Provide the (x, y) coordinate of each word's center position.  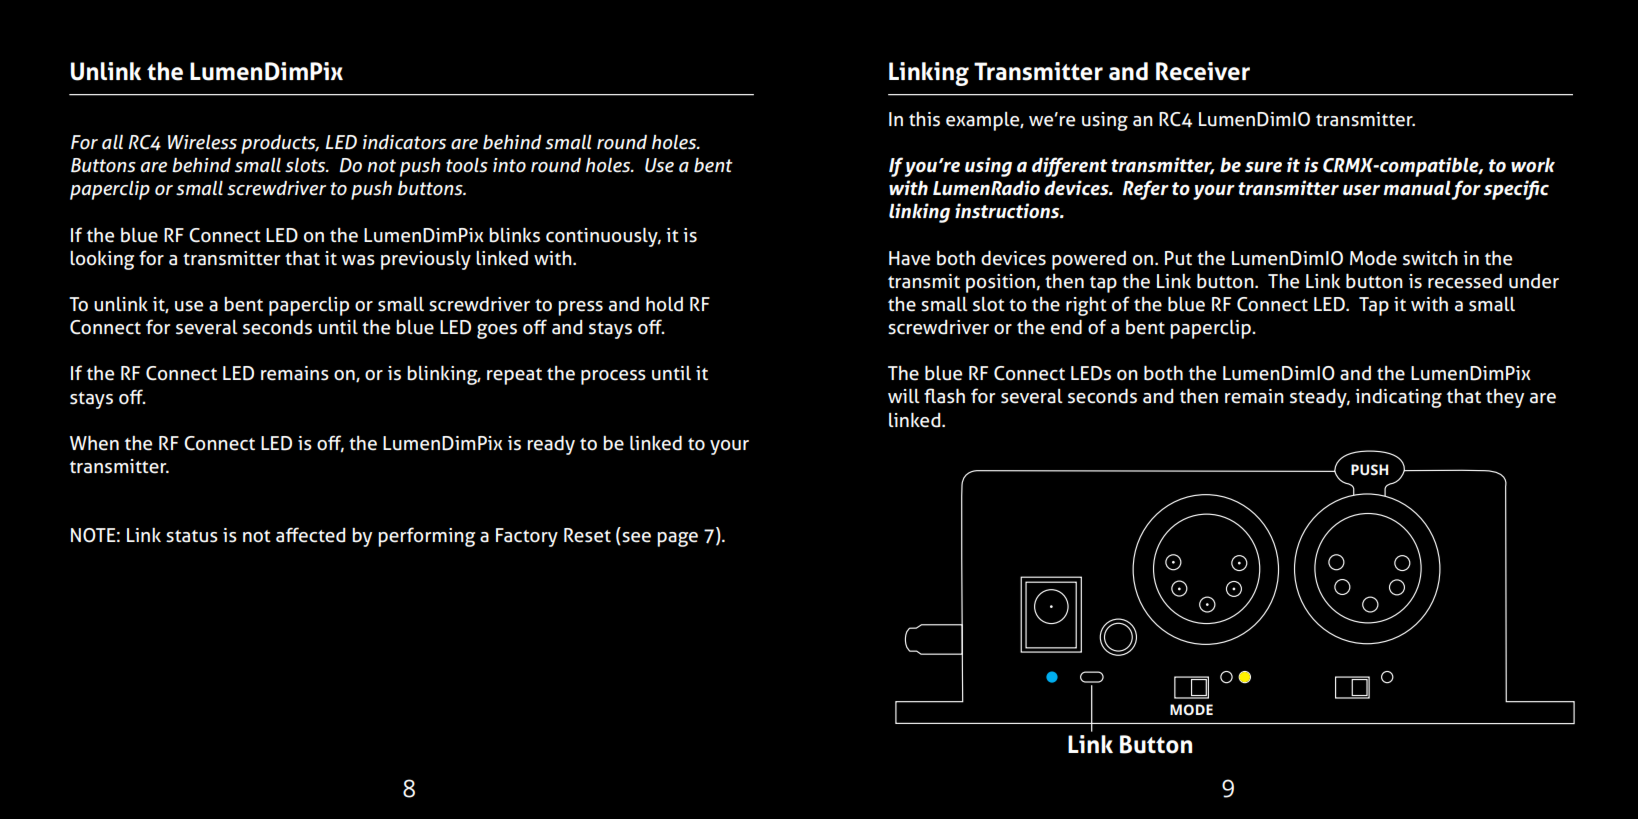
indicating (1398, 398)
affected (311, 535)
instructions (1008, 211)
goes (497, 331)
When (94, 443)
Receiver (1203, 71)
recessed (1465, 281)
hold (664, 304)
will (904, 395)
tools (467, 165)
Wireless (202, 142)
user (1361, 190)
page (677, 539)
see (635, 538)
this (924, 119)
